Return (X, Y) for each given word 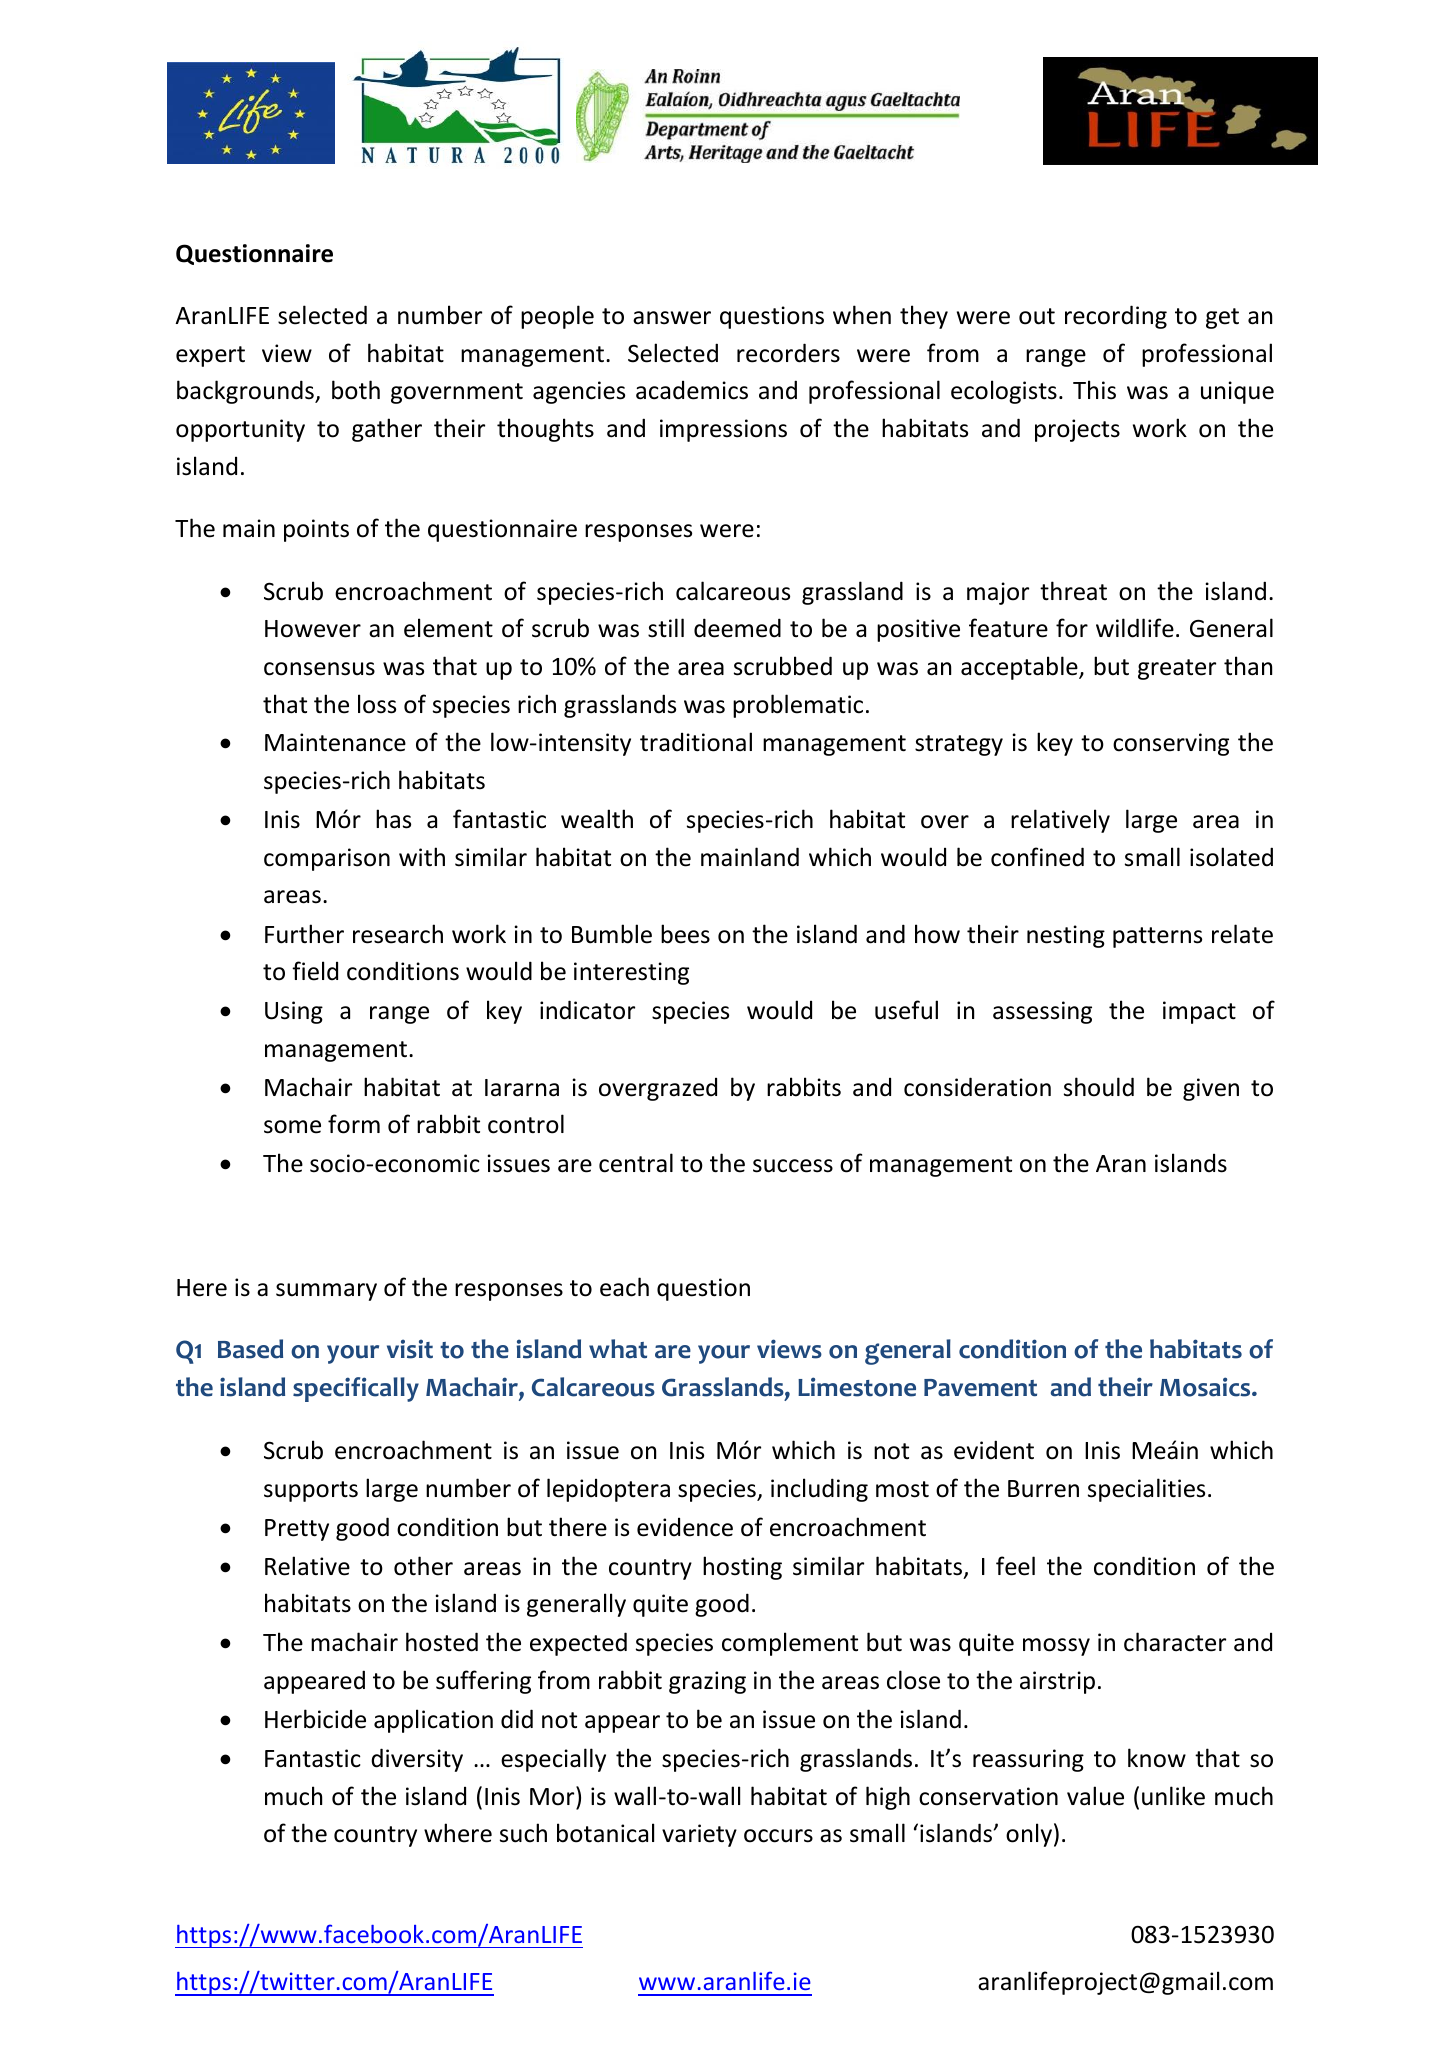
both (356, 390)
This (1094, 390)
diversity (417, 1760)
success (793, 1166)
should (1099, 1087)
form (354, 1124)
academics (692, 390)
